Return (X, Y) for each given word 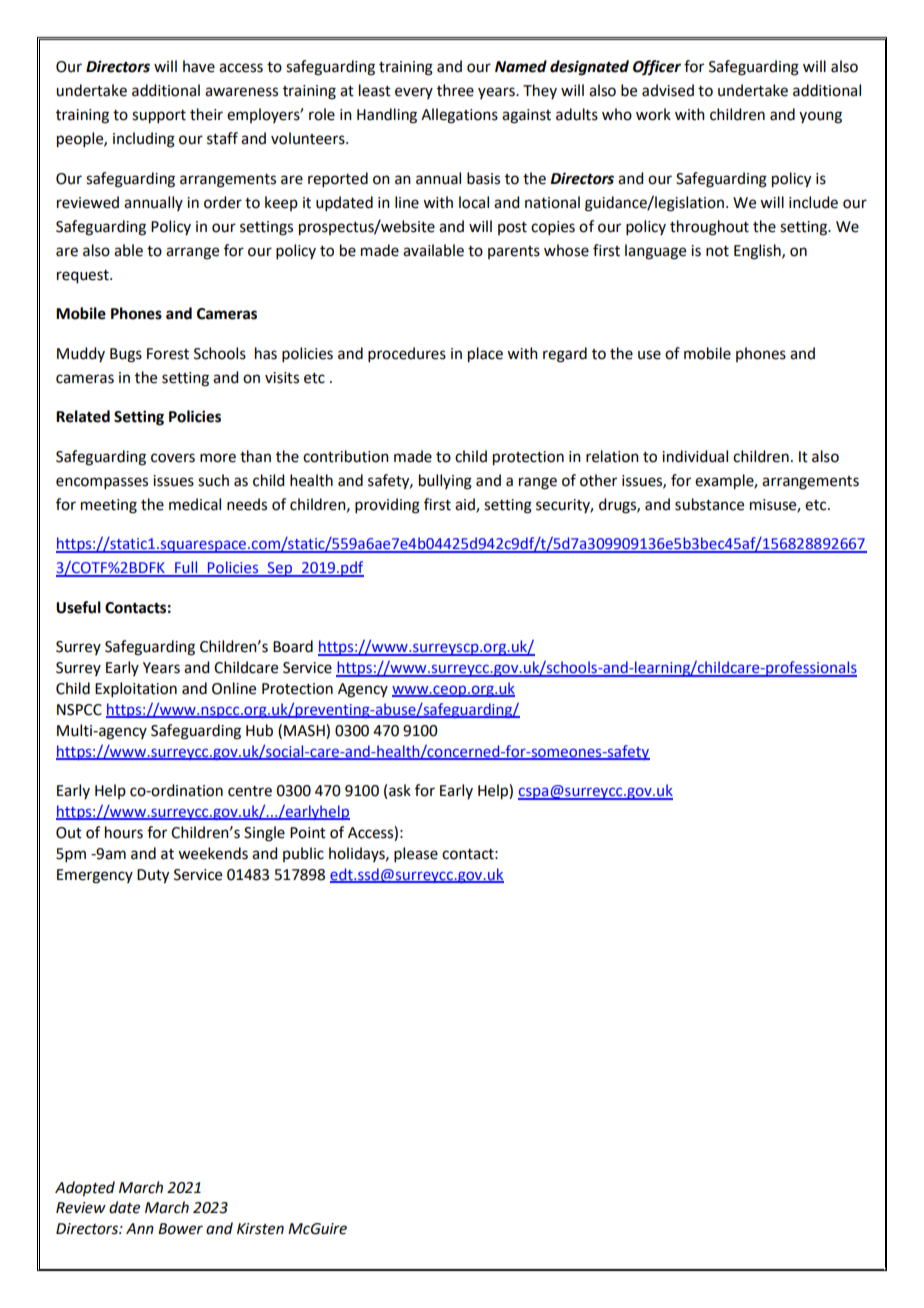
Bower (180, 1229)
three (455, 90)
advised (668, 90)
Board (293, 646)
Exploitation (136, 689)
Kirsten (260, 1229)
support (159, 117)
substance (709, 504)
